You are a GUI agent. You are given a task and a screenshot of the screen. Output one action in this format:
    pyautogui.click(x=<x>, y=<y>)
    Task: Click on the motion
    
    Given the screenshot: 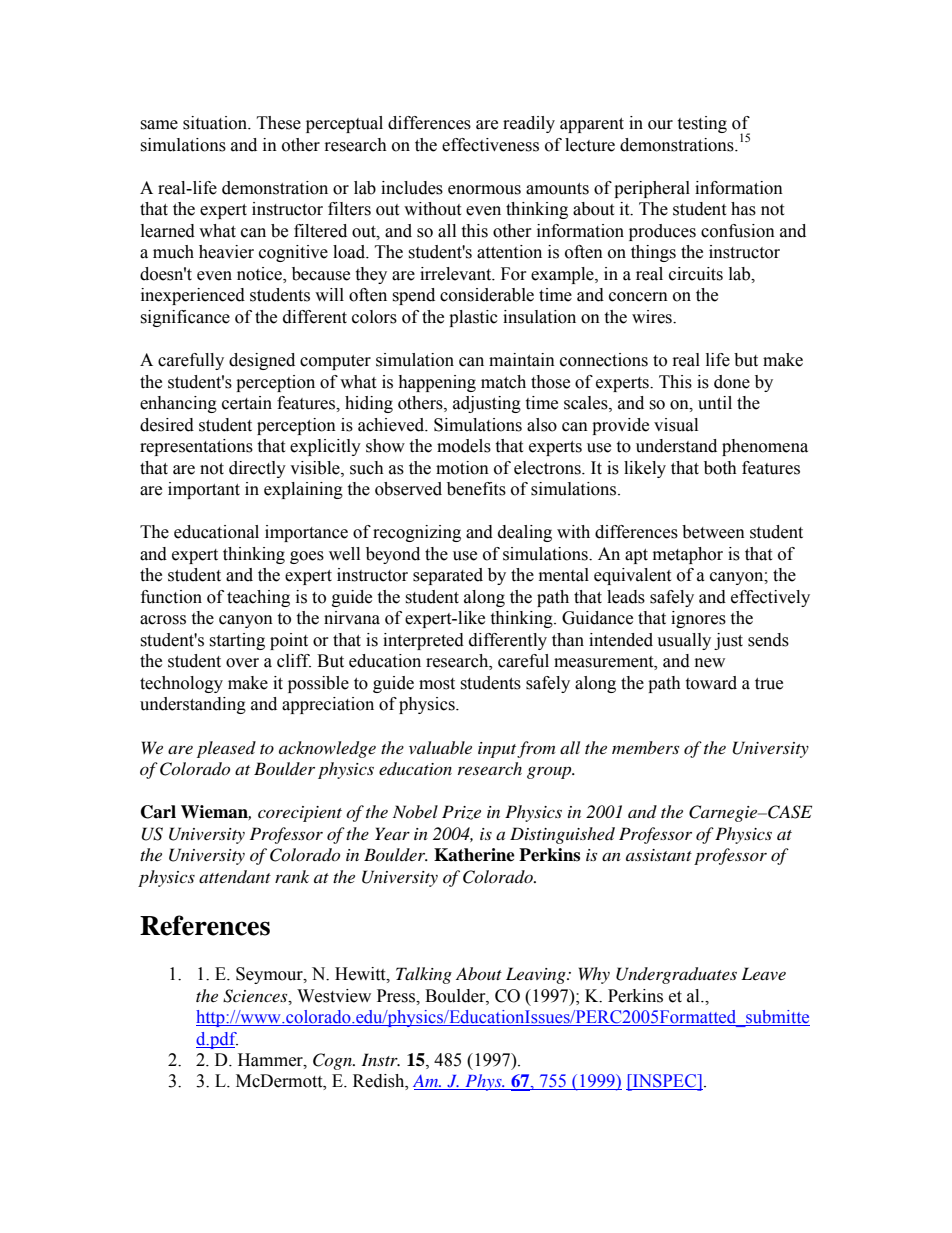 What is the action you would take?
    pyautogui.click(x=462, y=468)
